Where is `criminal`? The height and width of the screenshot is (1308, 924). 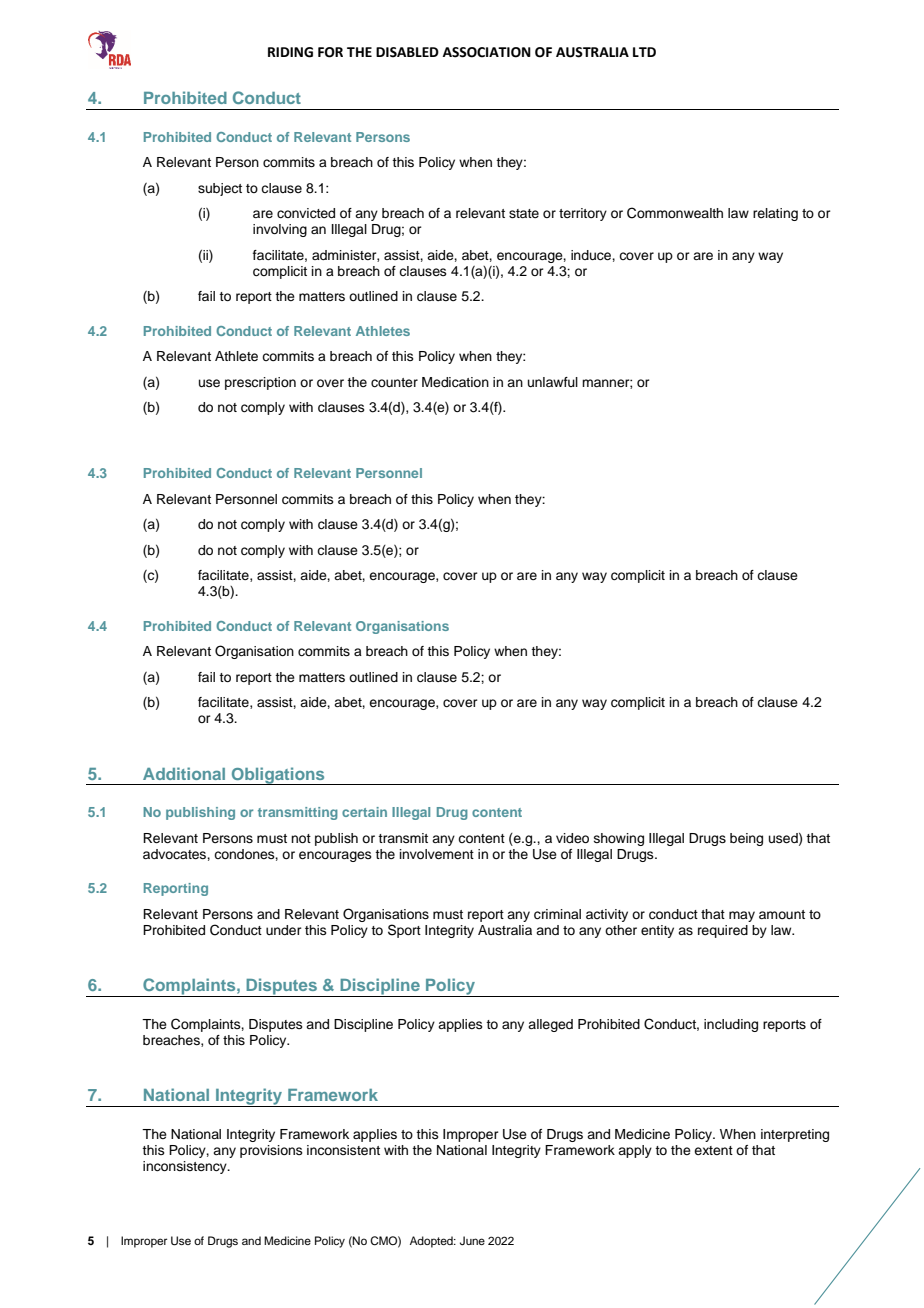
criminal is located at coordinates (557, 914).
